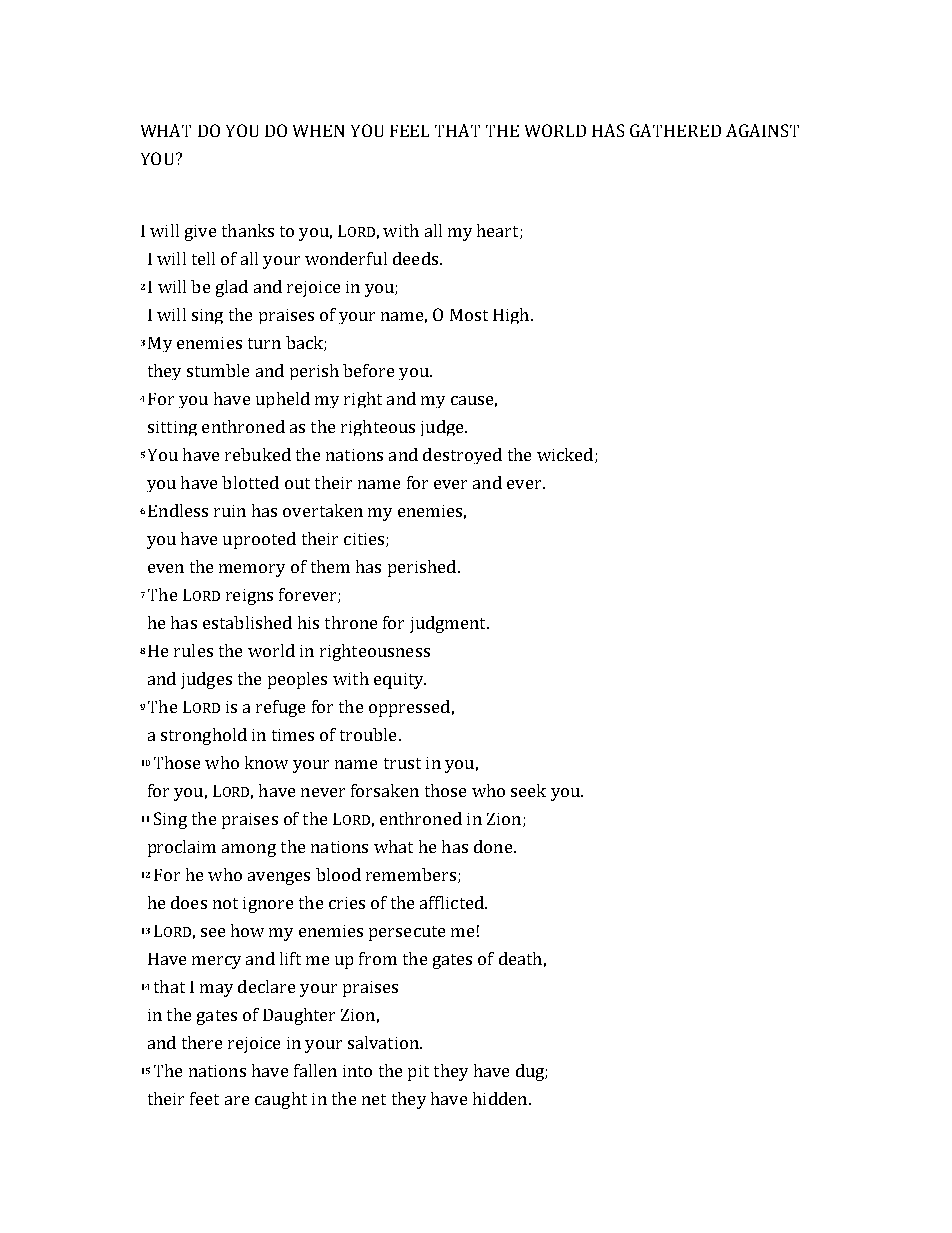 Image resolution: width=952 pixels, height=1233 pixels. What do you see at coordinates (762, 130) in the document?
I see `AGAINST` at bounding box center [762, 130].
